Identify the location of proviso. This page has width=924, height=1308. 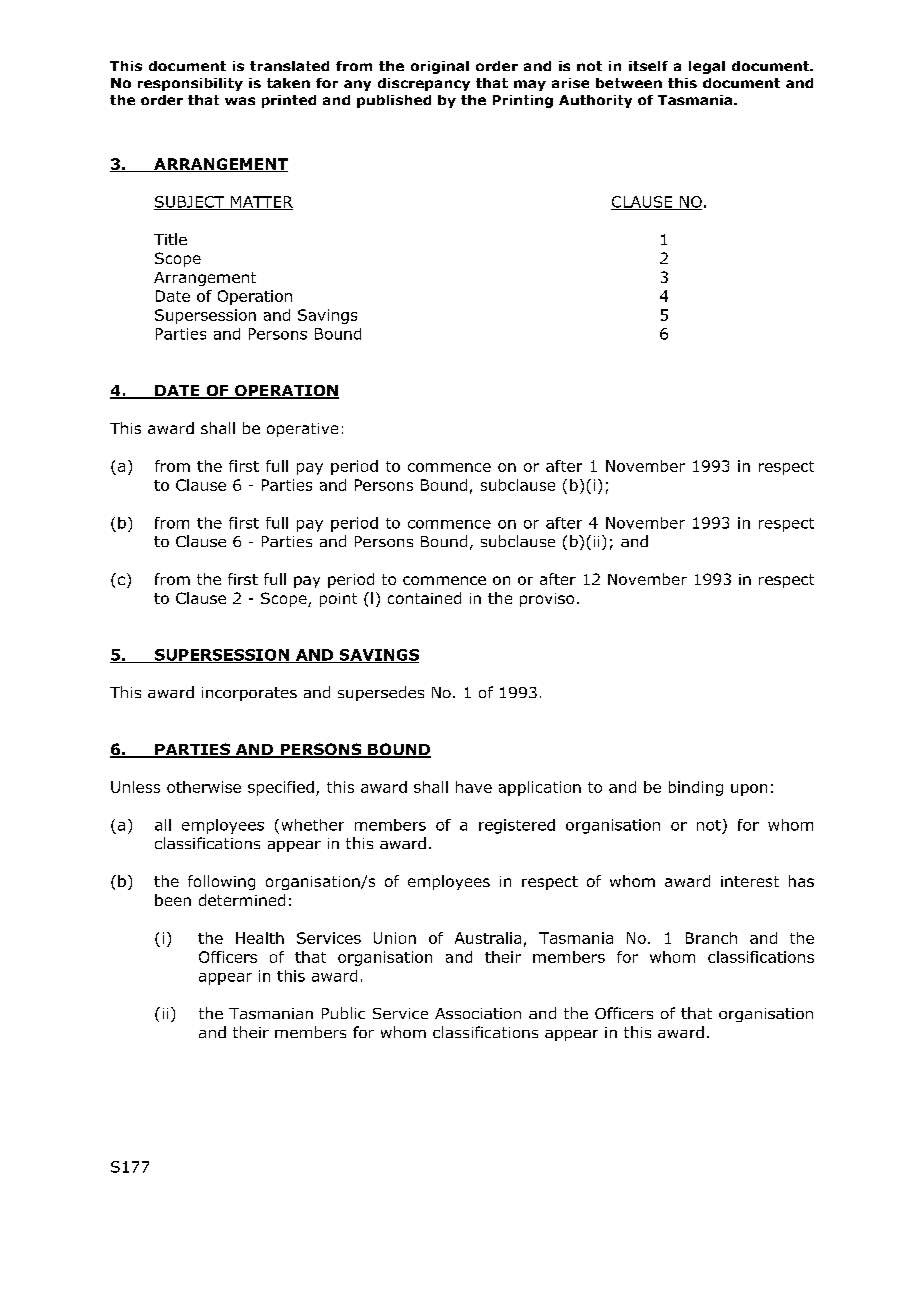
(547, 600).
